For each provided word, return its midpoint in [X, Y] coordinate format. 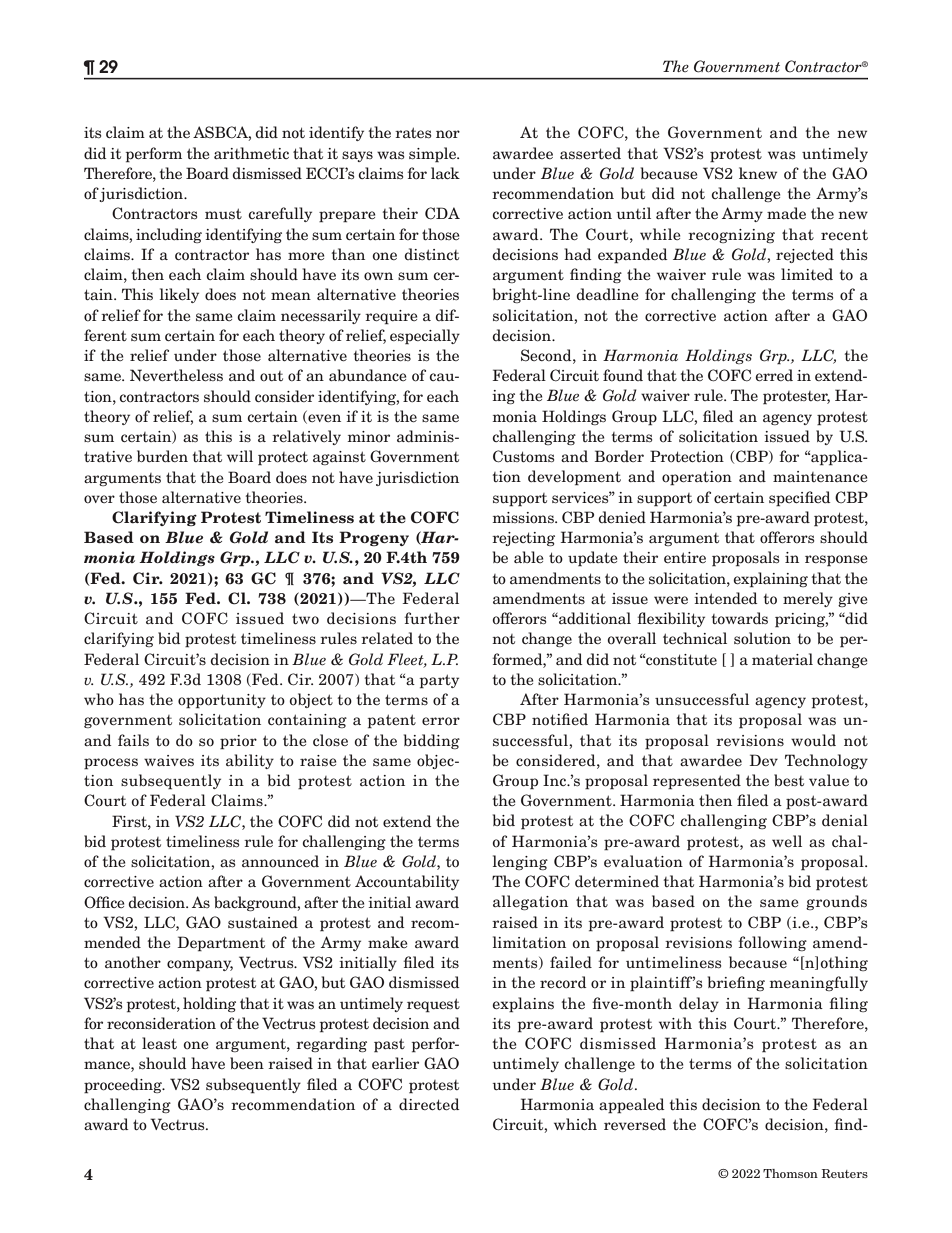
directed [429, 1104]
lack [445, 173]
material [782, 659]
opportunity [222, 701]
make [388, 942]
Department [221, 944]
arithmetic [251, 153]
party [439, 681]
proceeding [124, 1086]
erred [774, 375]
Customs [523, 456]
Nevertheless [176, 375]
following [772, 943]
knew [758, 173]
